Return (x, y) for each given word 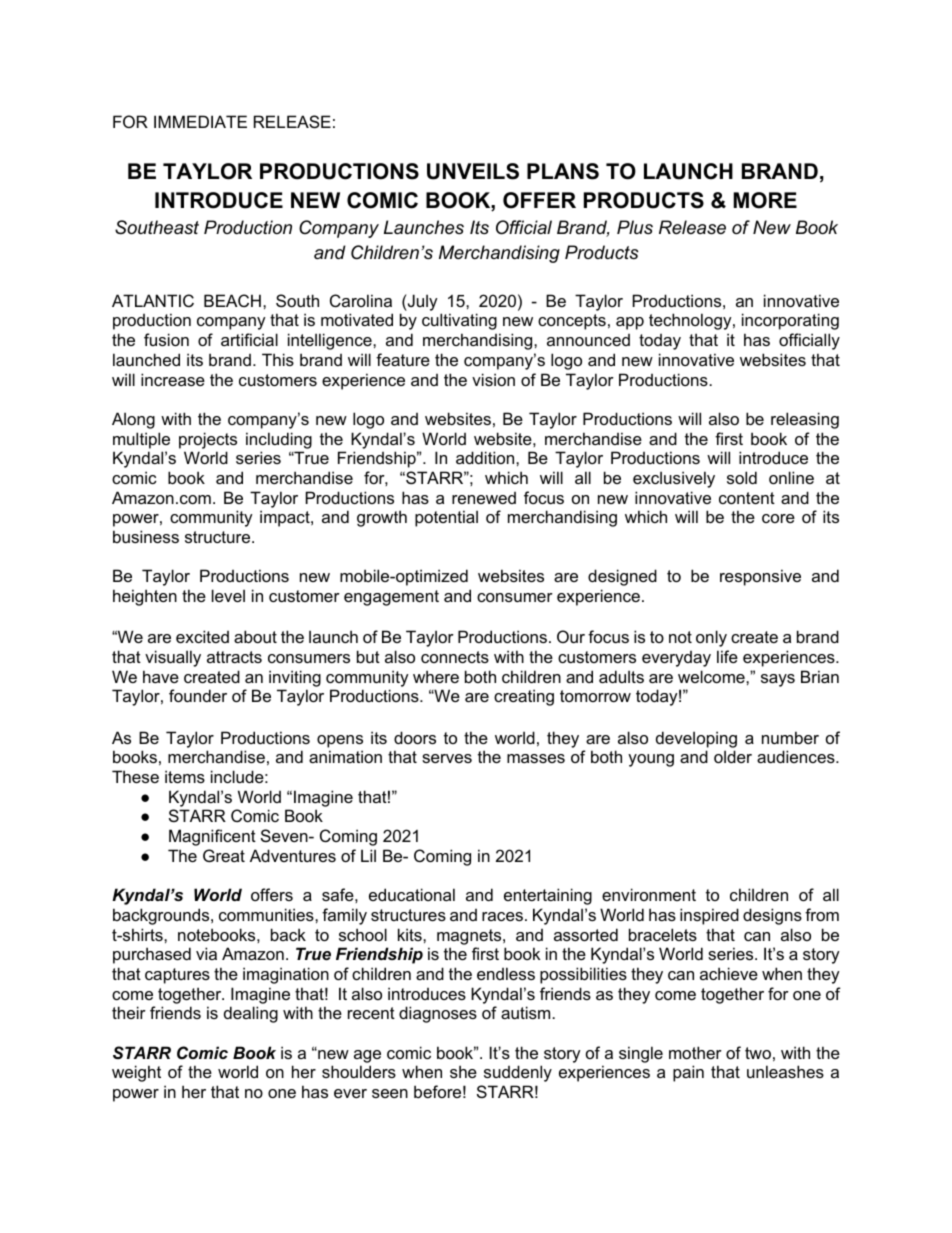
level (228, 595)
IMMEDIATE (200, 121)
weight (136, 1073)
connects (455, 657)
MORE (765, 200)
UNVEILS (473, 171)
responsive (760, 577)
